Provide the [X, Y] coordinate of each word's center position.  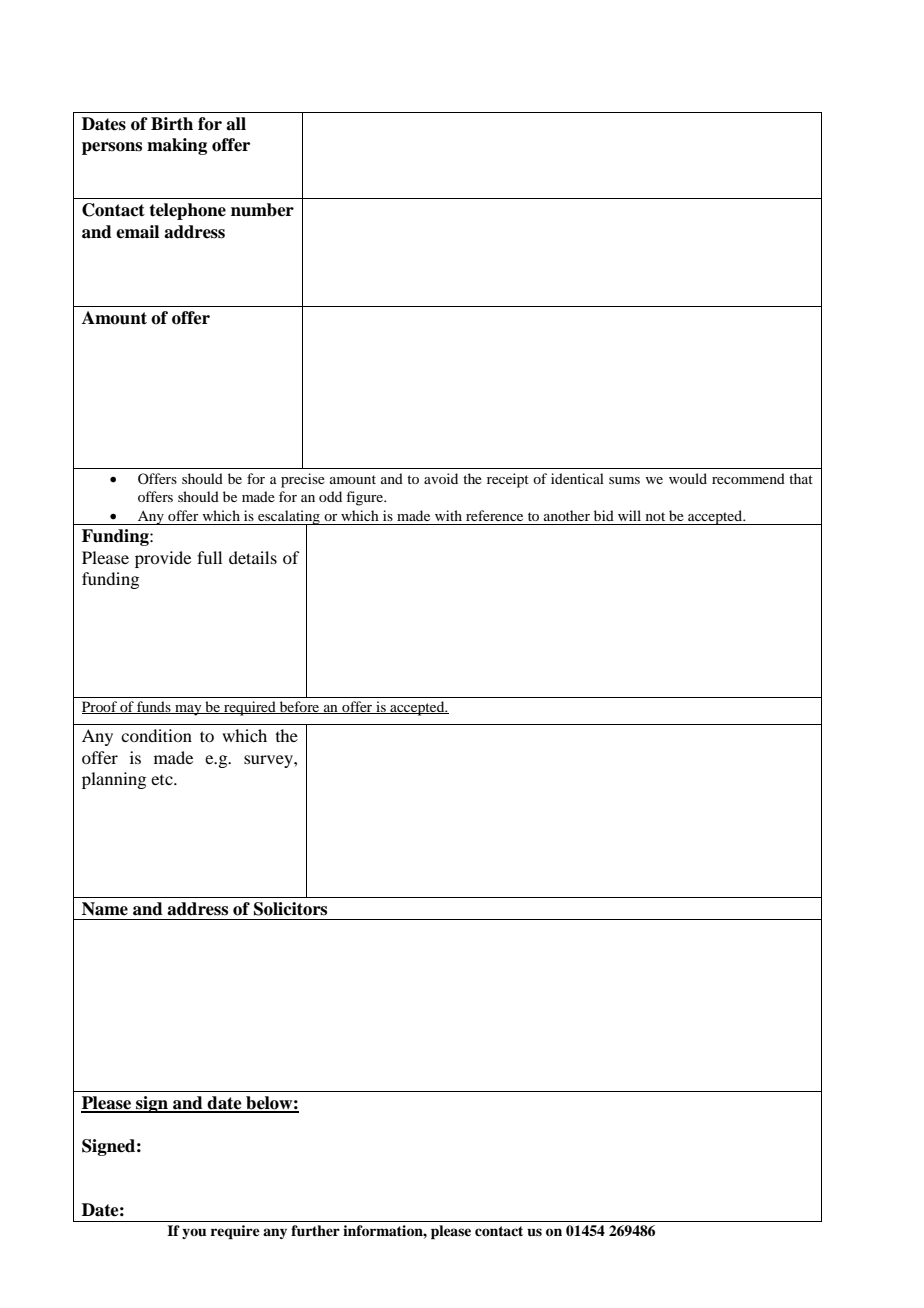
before [299, 707]
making [177, 146]
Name [105, 909]
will [629, 515]
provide [163, 559]
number [262, 210]
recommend [748, 478]
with [448, 515]
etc [163, 780]
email [137, 232]
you [194, 1233]
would [688, 478]
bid [604, 515]
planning [114, 780]
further [315, 1230]
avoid [441, 478]
